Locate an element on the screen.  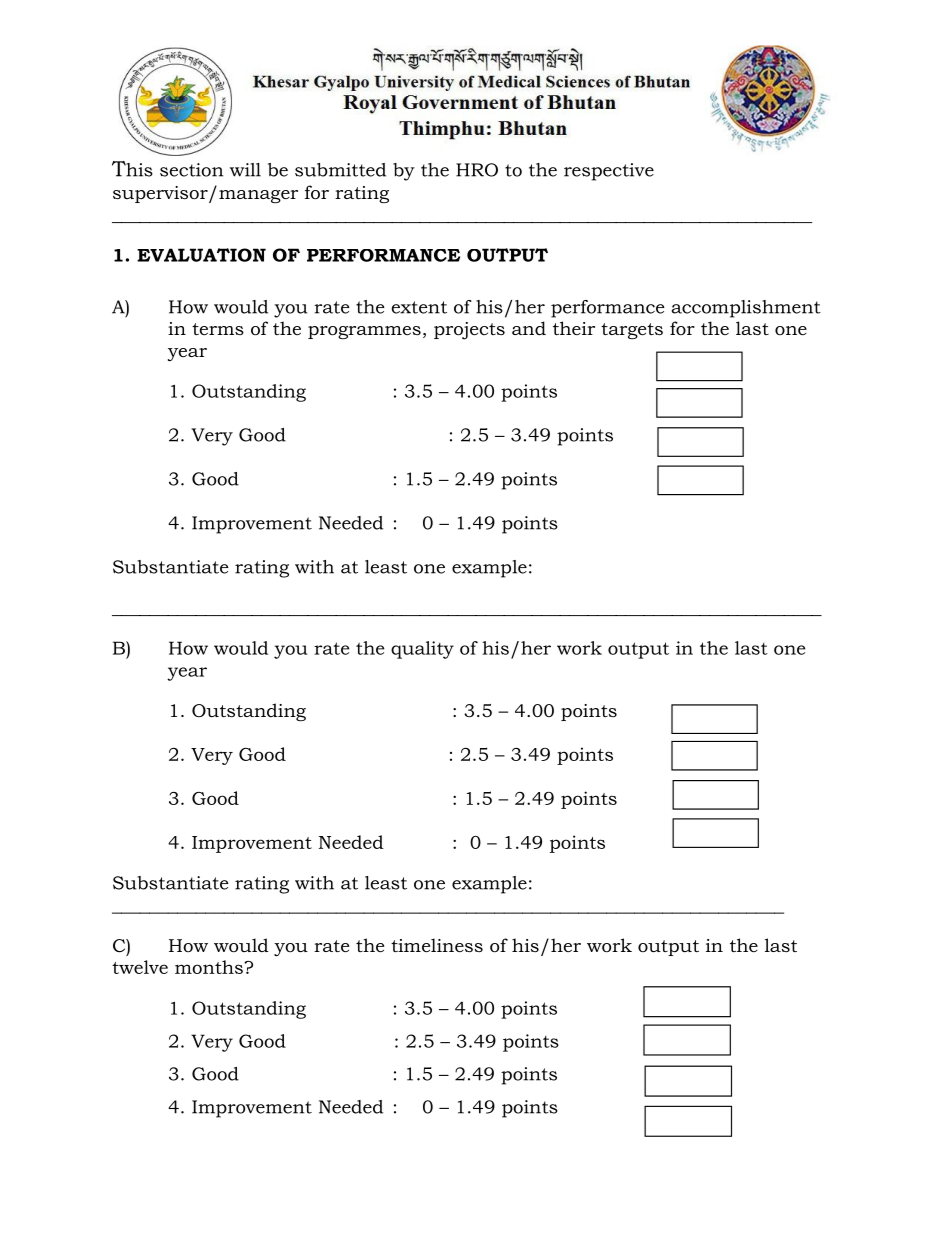
section is located at coordinates (191, 170).
